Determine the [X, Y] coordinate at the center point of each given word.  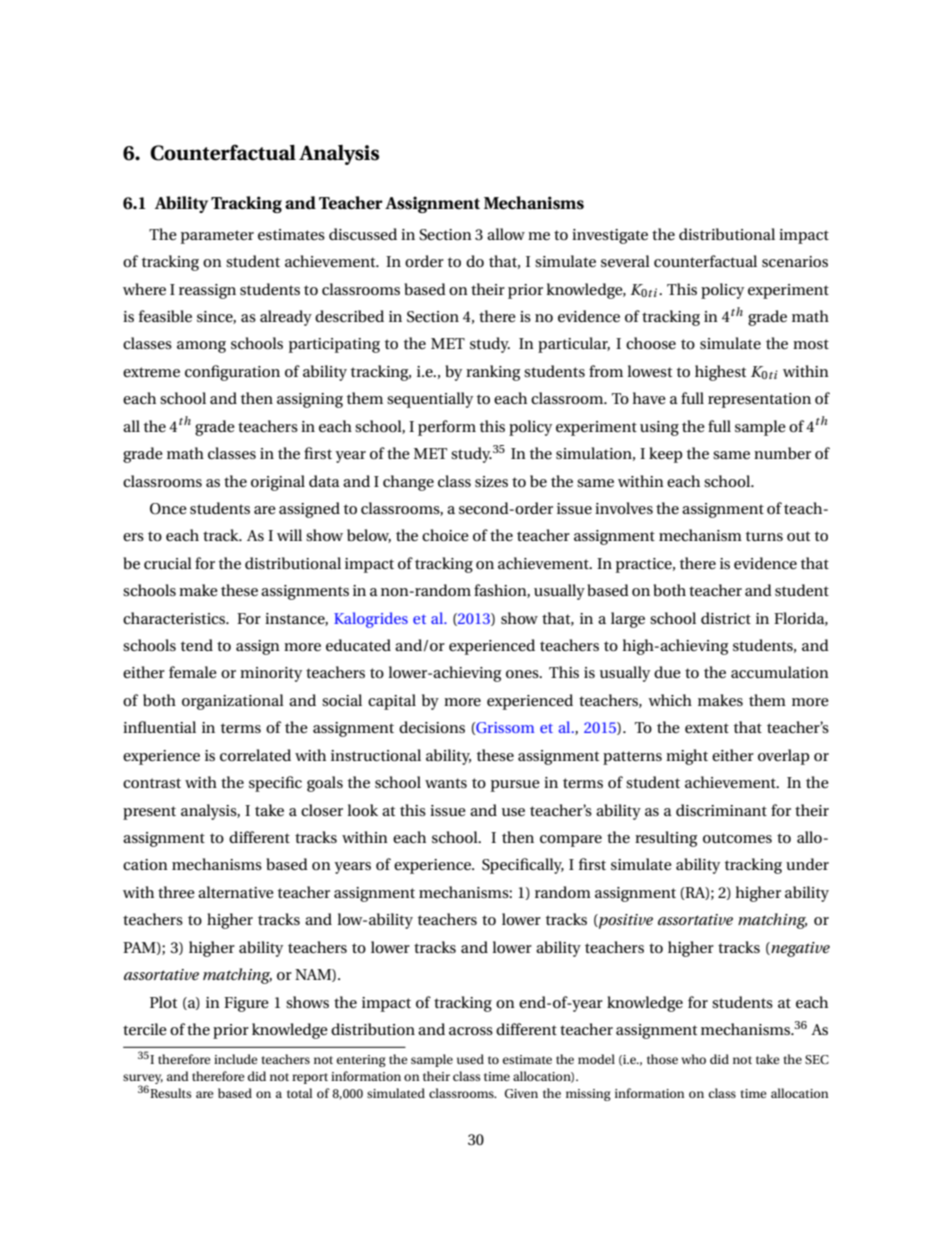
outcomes [737, 838]
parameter [217, 237]
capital [392, 702]
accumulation [780, 672]
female [193, 672]
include [236, 1059]
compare [571, 841]
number [782, 453]
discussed [363, 234]
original [278, 483]
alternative [236, 892]
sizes [491, 481]
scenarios [795, 261]
